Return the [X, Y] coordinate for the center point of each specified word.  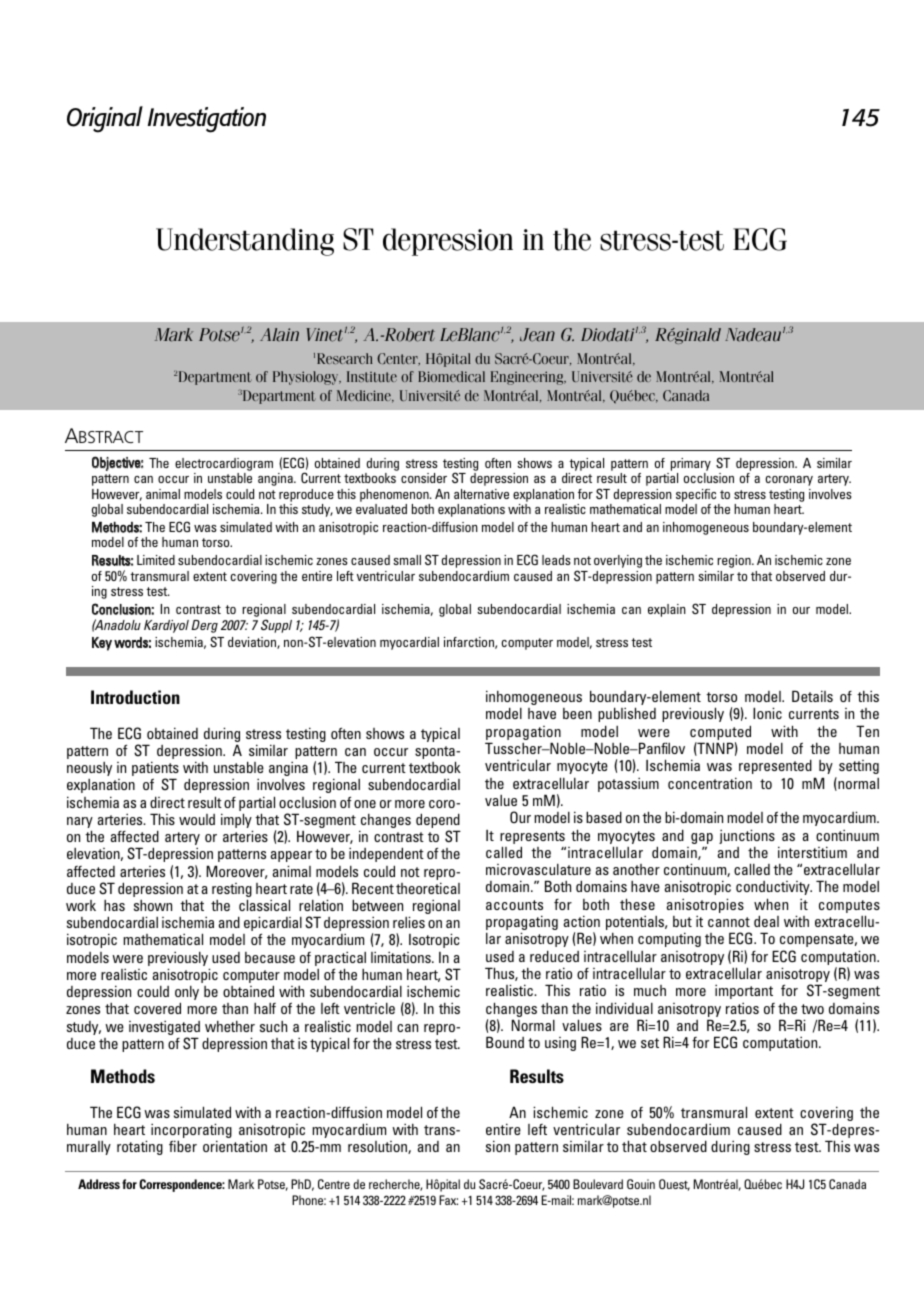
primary [691, 464]
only [187, 994]
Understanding [245, 242]
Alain [279, 335]
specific [696, 495]
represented [775, 766]
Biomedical [451, 376]
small [407, 560]
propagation [523, 734]
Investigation [207, 120]
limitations [402, 957]
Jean [537, 335]
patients [155, 770]
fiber [183, 1146]
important [744, 992]
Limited [156, 560]
